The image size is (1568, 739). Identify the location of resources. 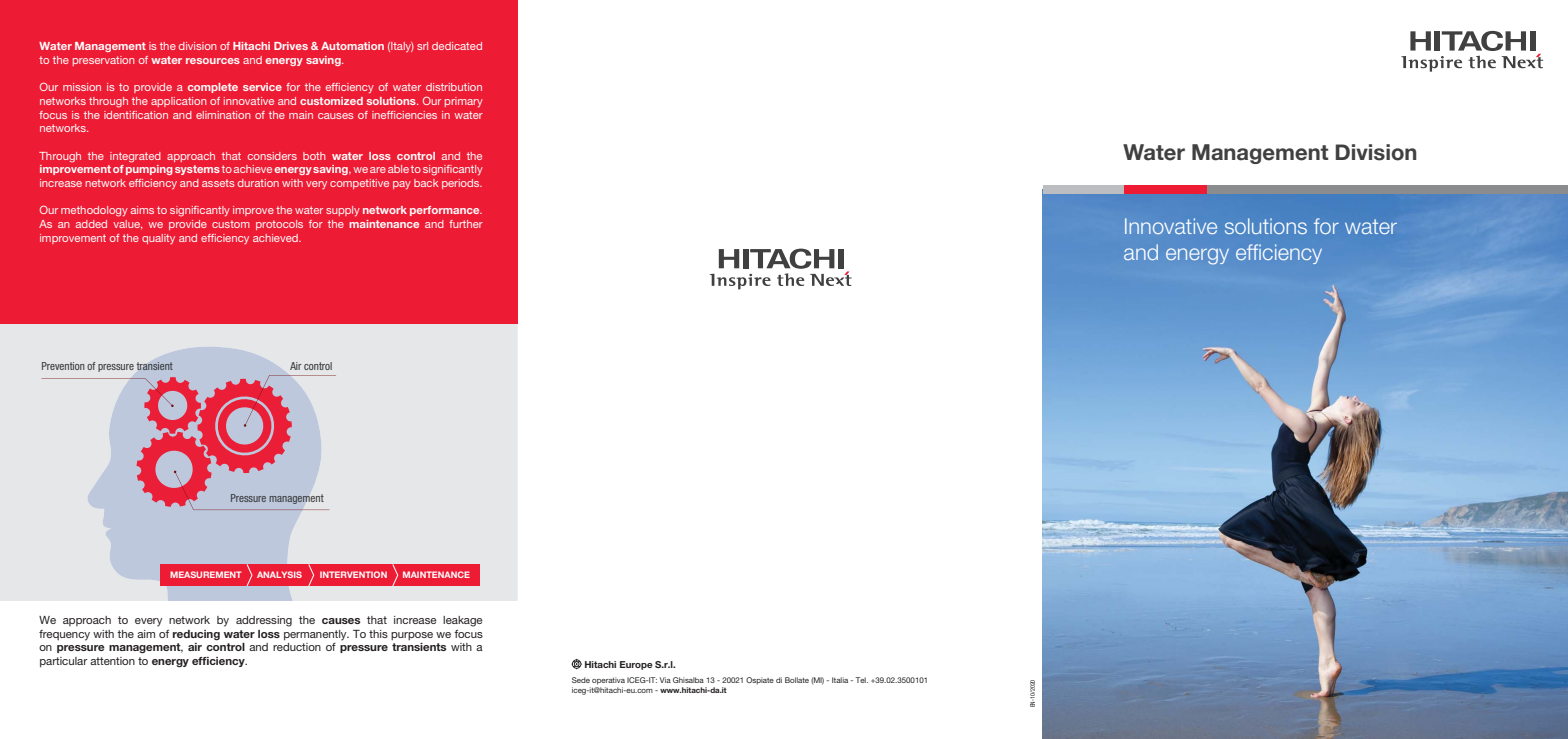
(213, 61).
